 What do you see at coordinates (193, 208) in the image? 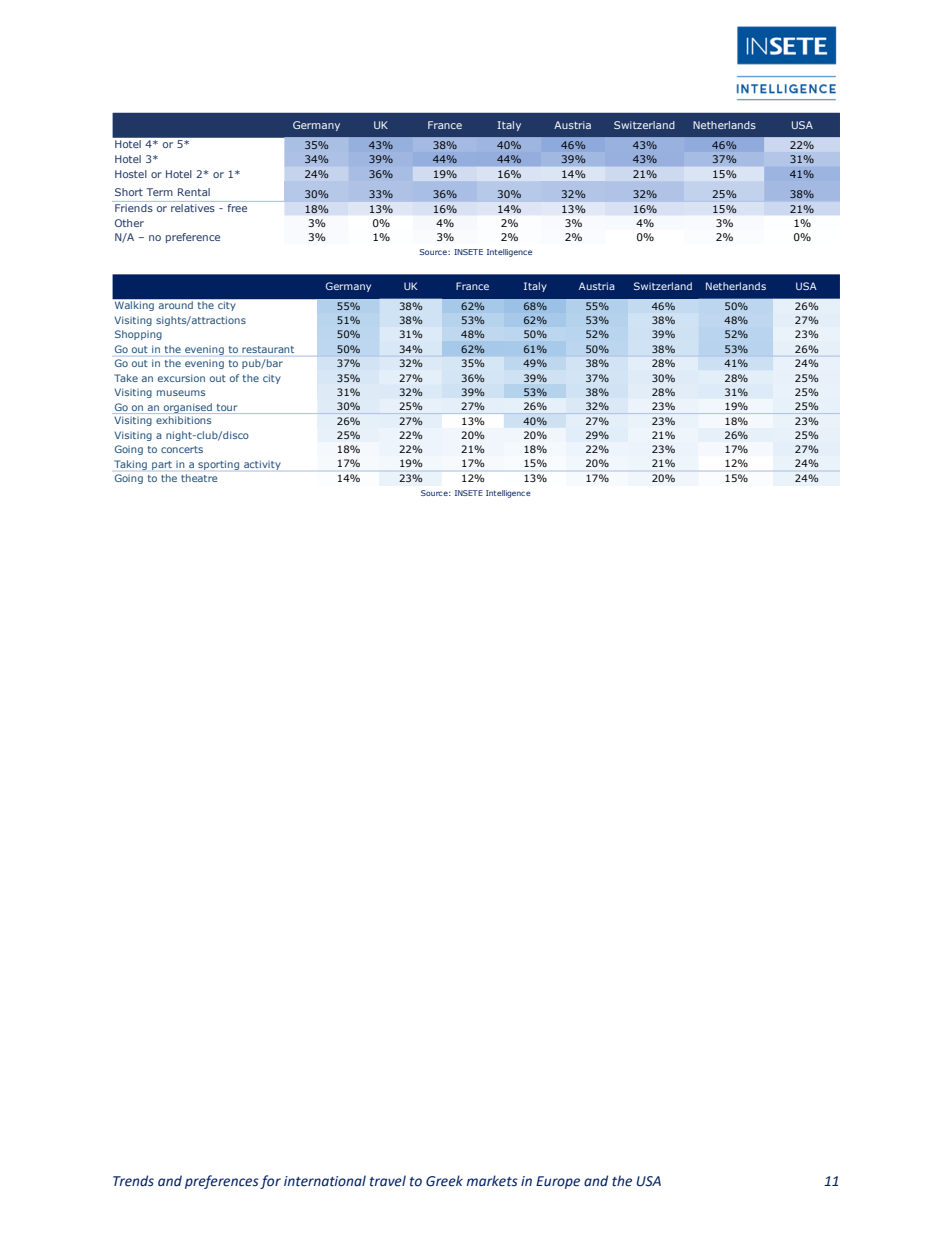
I see `relatives` at bounding box center [193, 208].
